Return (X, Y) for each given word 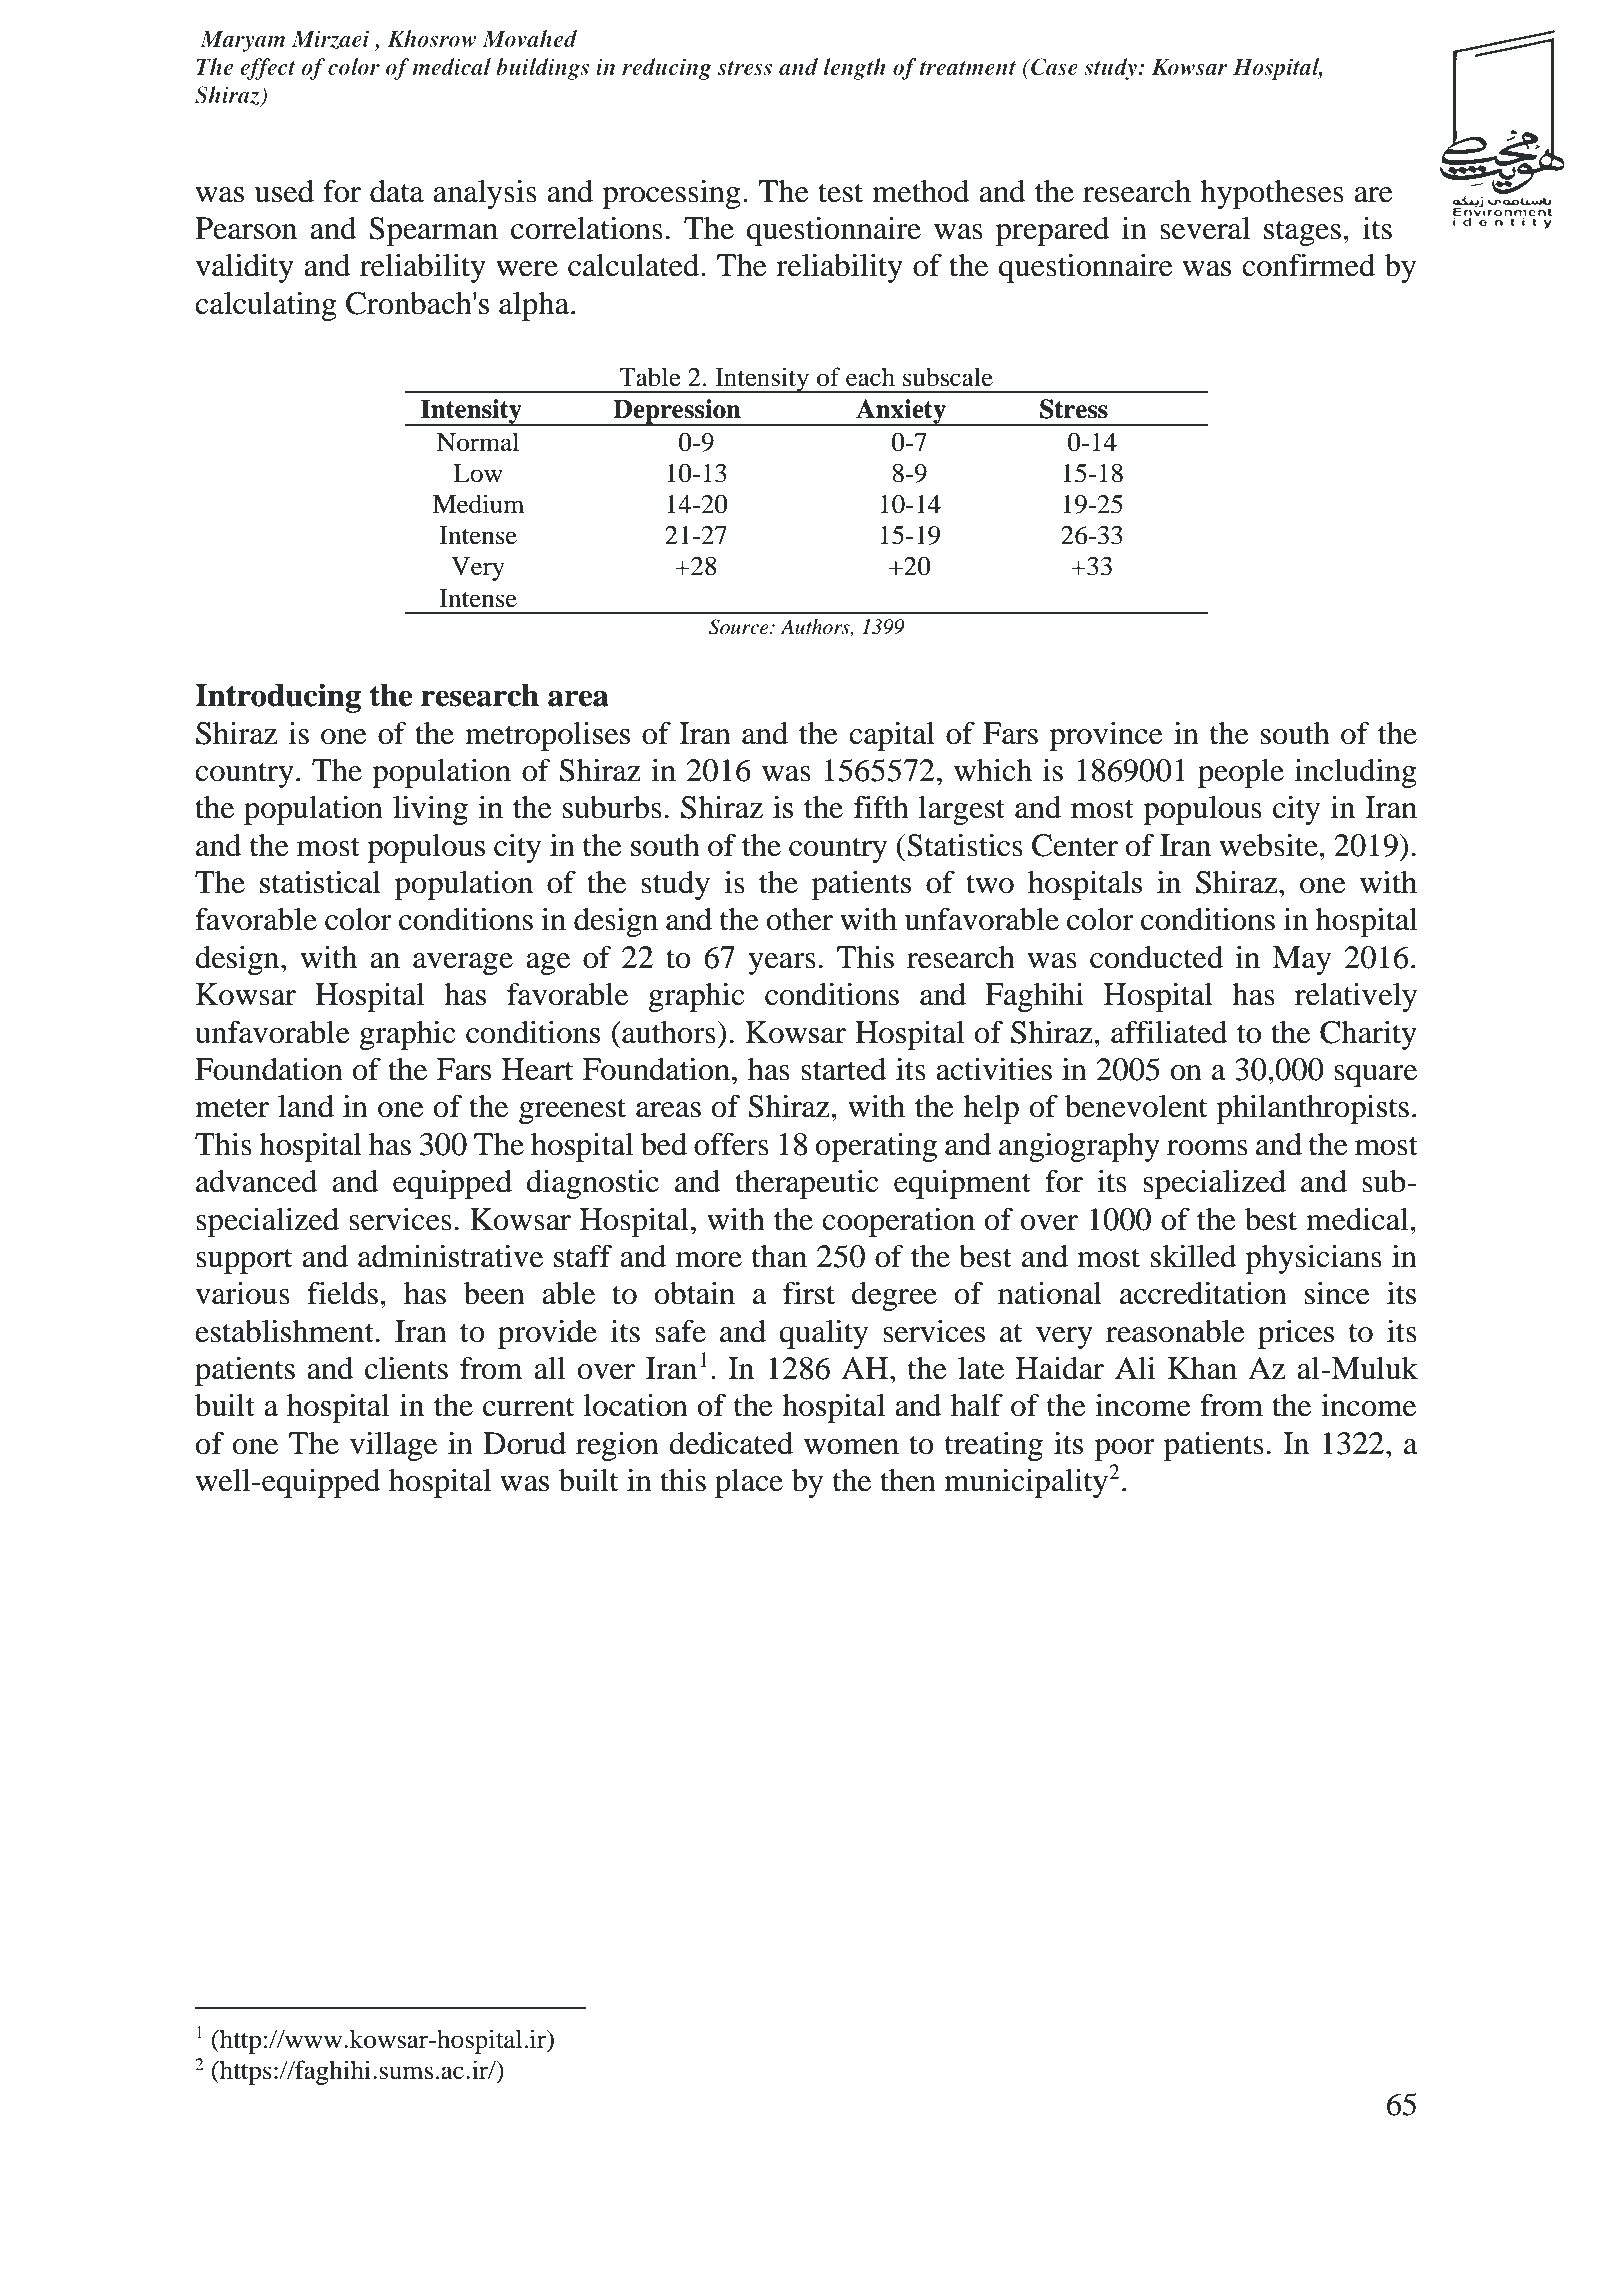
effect (268, 69)
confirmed (1308, 265)
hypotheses (1272, 194)
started (844, 1069)
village (393, 1446)
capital (892, 736)
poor (1125, 1450)
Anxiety (901, 412)
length (854, 69)
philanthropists (1313, 1109)
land (306, 1106)
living (430, 810)
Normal (478, 442)
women (851, 1447)
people (1241, 773)
